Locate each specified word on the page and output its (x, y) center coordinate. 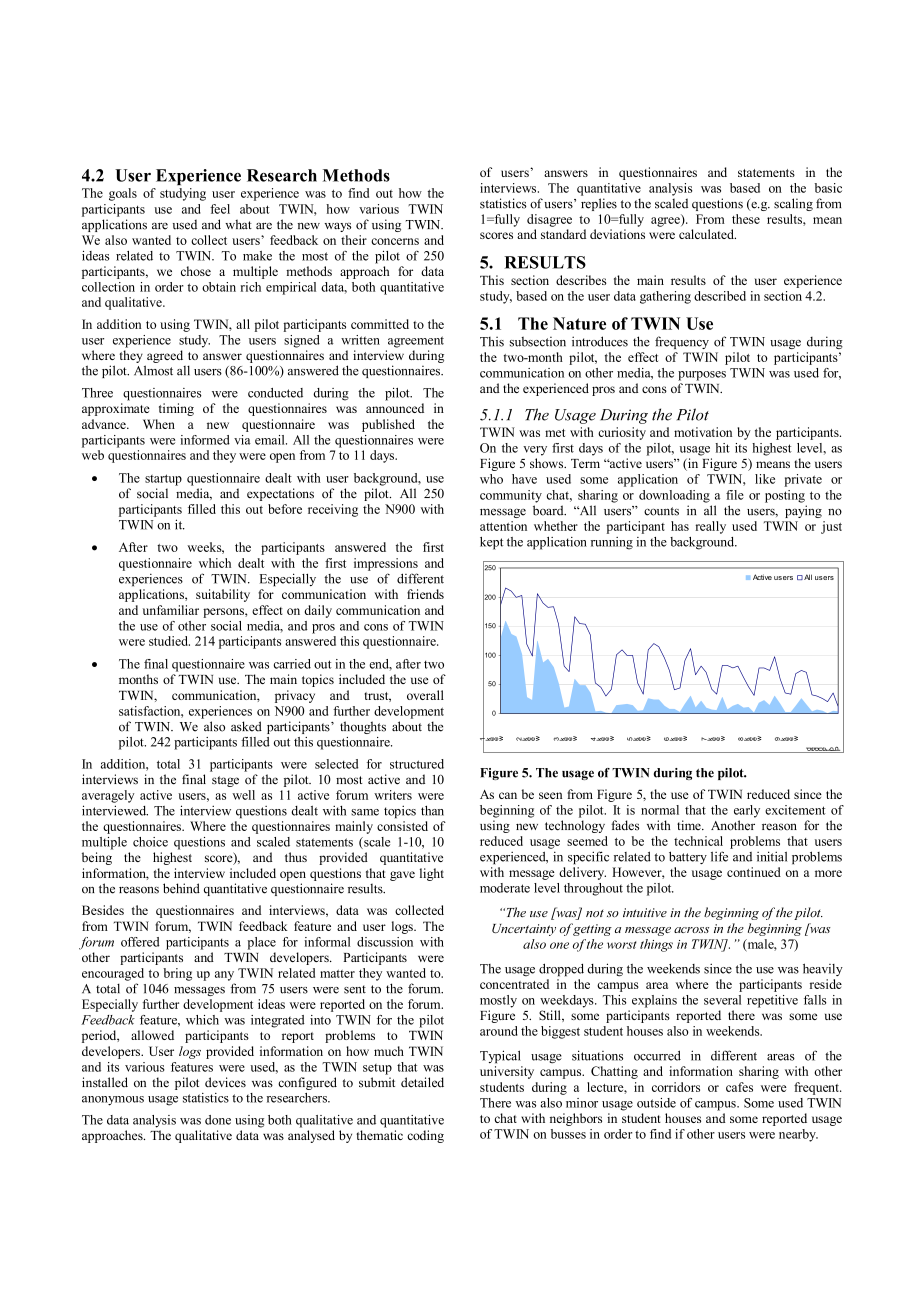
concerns (395, 241)
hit (722, 448)
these (746, 219)
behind (181, 888)
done (218, 1120)
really (710, 527)
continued (754, 872)
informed (205, 440)
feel (220, 209)
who (491, 479)
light (432, 874)
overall (425, 695)
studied (169, 641)
